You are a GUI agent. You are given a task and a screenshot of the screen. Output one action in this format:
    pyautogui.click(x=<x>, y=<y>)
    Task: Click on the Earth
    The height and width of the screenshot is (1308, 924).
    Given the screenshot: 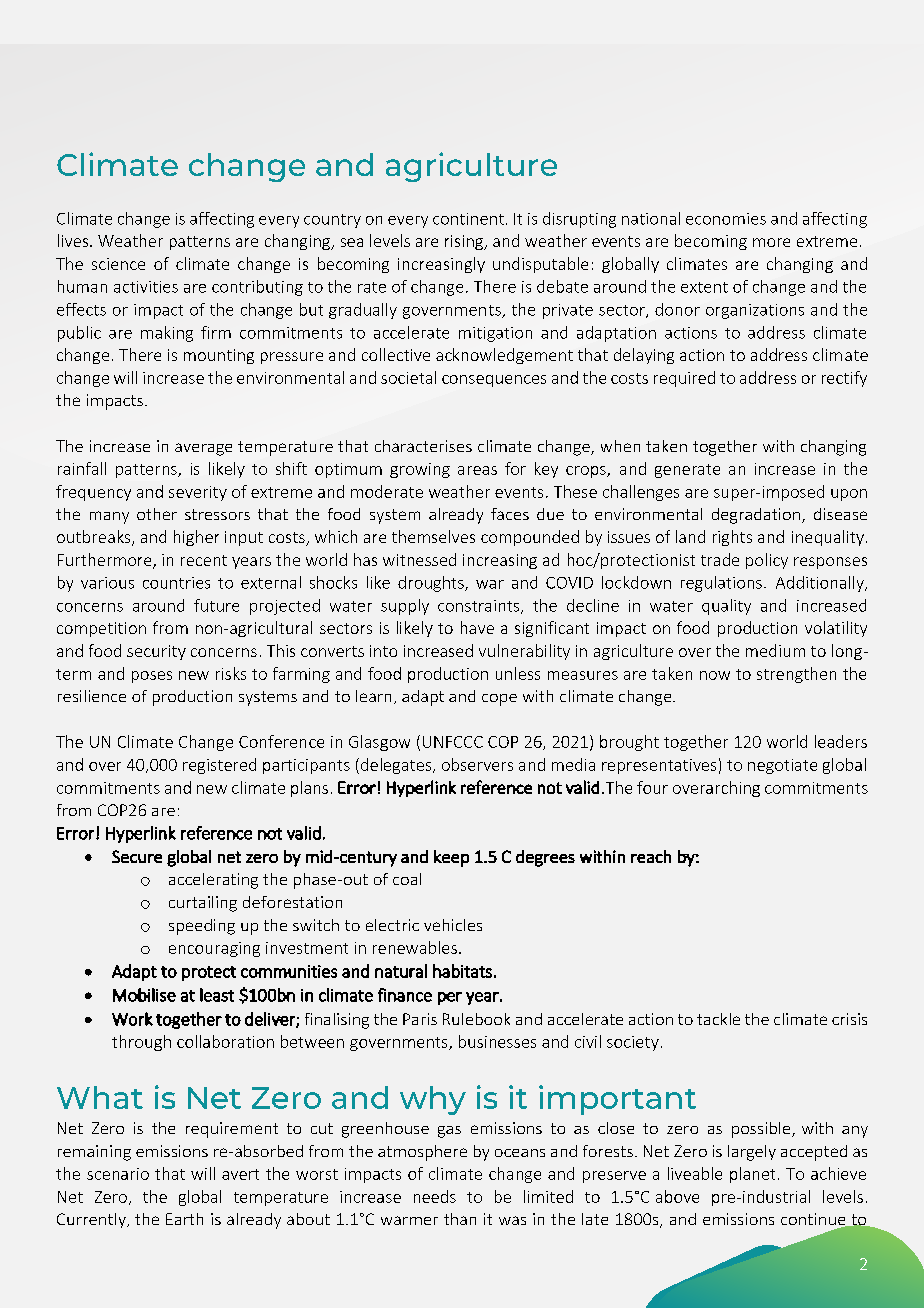 What is the action you would take?
    pyautogui.click(x=184, y=1219)
